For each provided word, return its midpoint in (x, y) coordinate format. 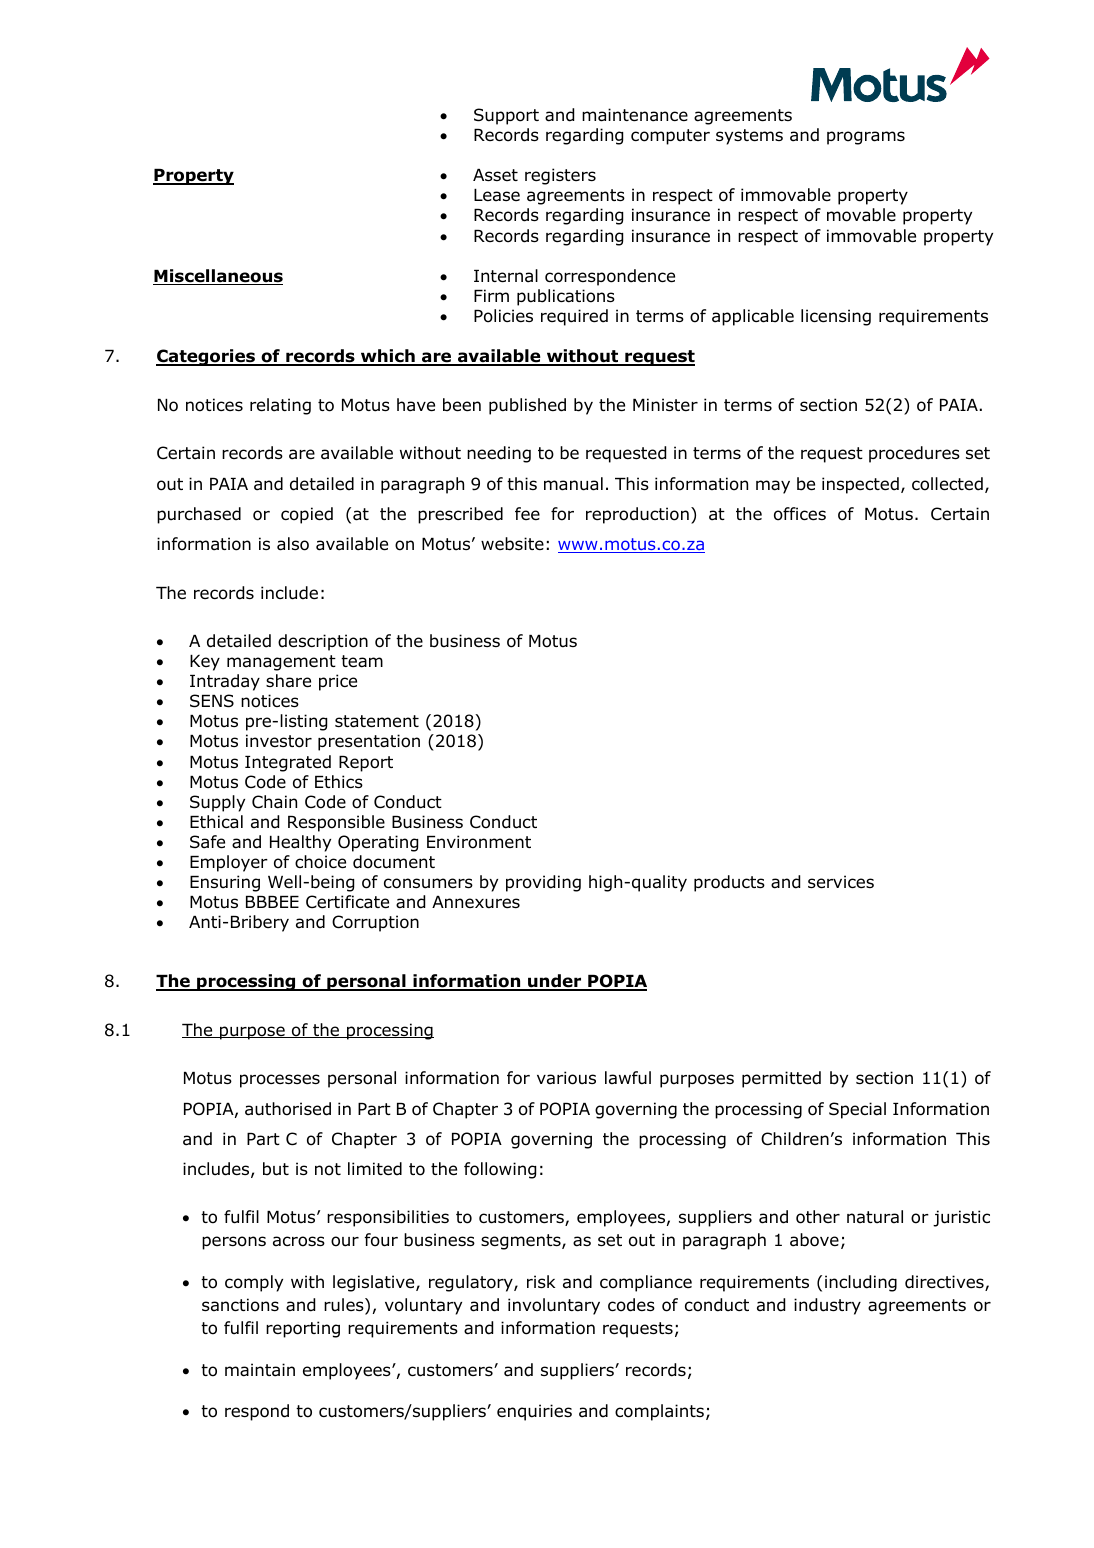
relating (280, 406)
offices (800, 514)
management (281, 663)
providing (543, 883)
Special (857, 1110)
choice (320, 862)
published (527, 406)
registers (560, 176)
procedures (914, 454)
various (566, 1078)
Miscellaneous (218, 277)
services (841, 882)
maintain (260, 1370)
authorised (288, 1109)
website (512, 544)
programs (866, 138)
